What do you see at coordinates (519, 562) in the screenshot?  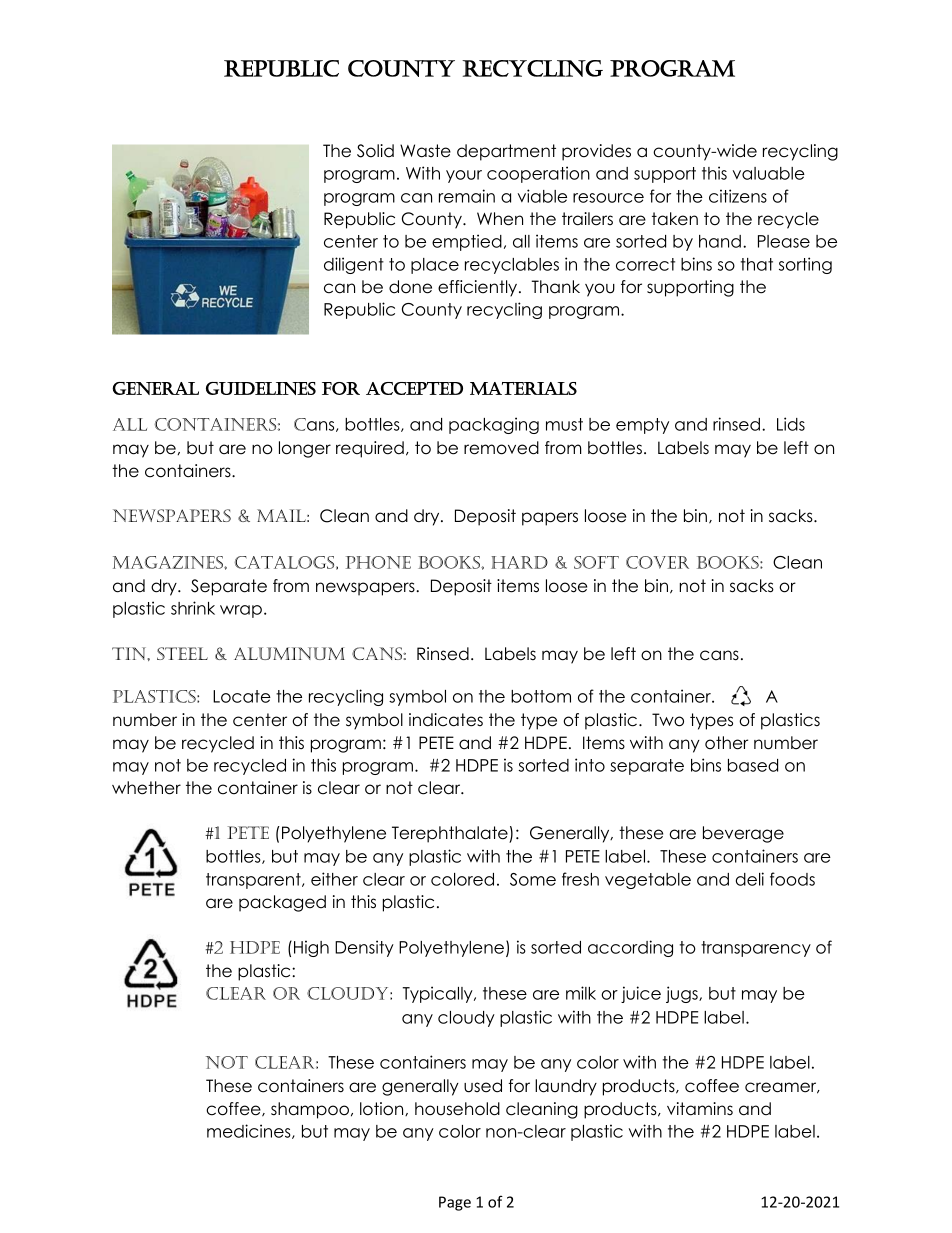 I see `hard` at bounding box center [519, 562].
